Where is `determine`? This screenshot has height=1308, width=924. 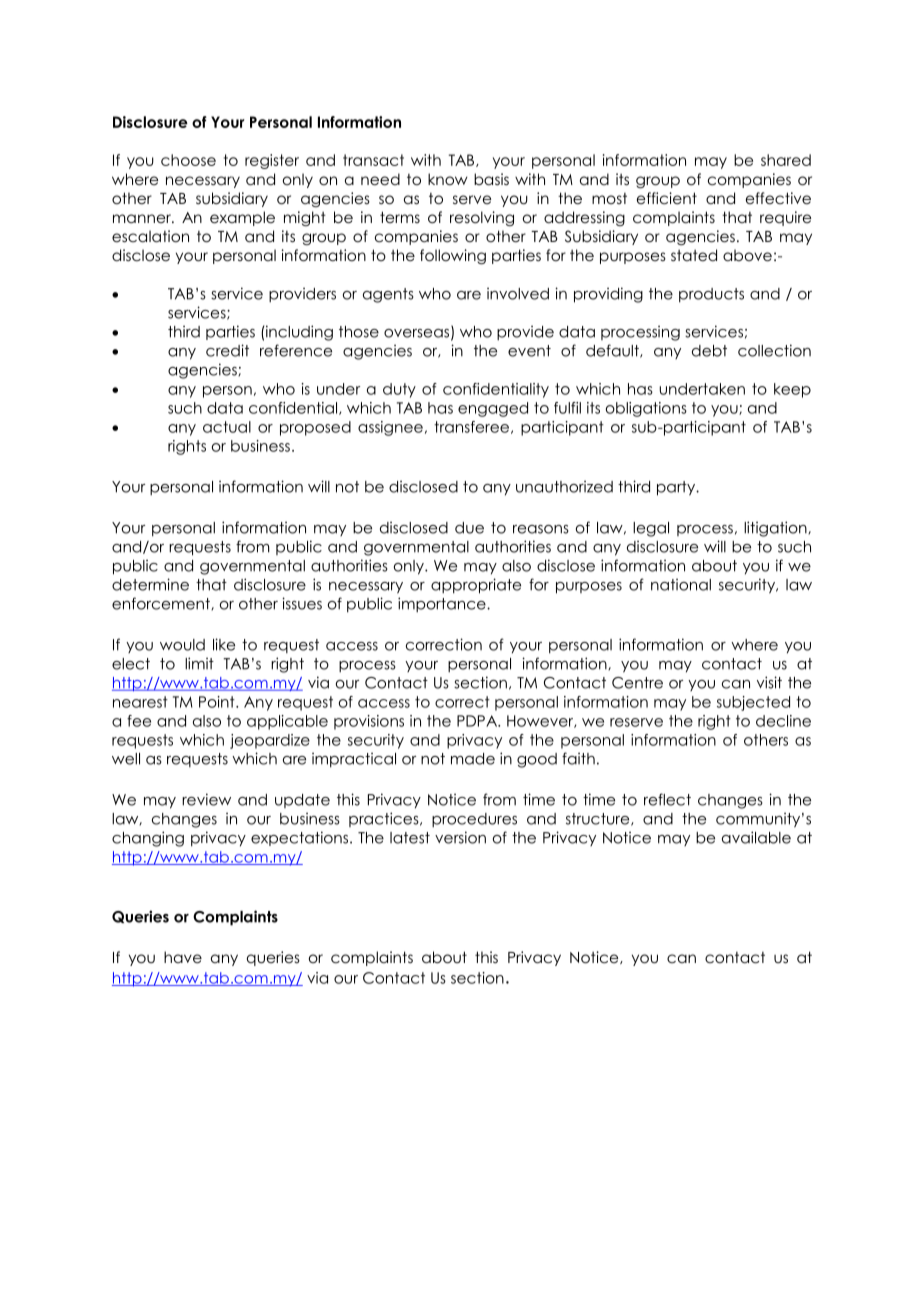
determine is located at coordinates (150, 584).
